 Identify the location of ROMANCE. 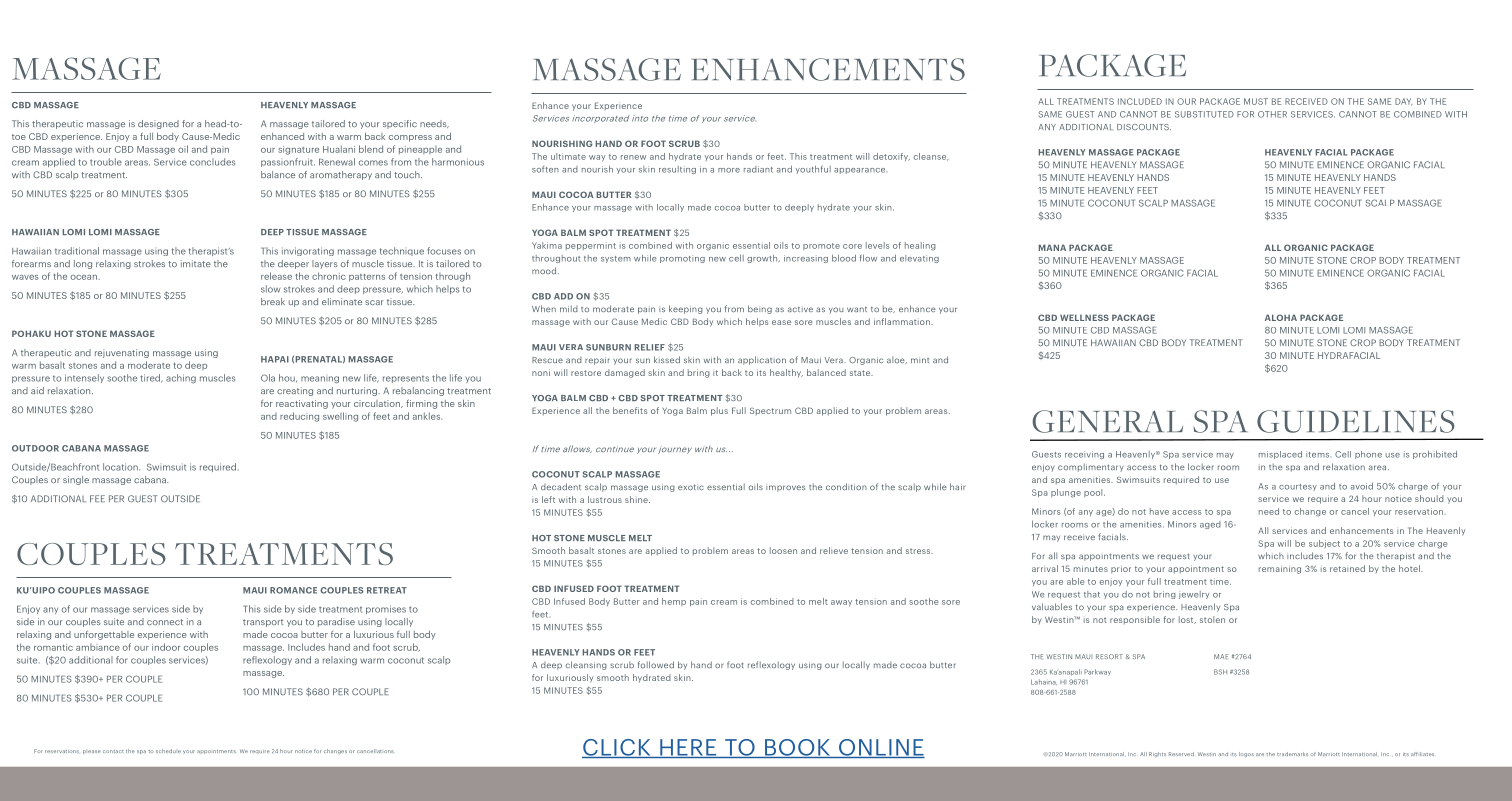
(293, 590).
